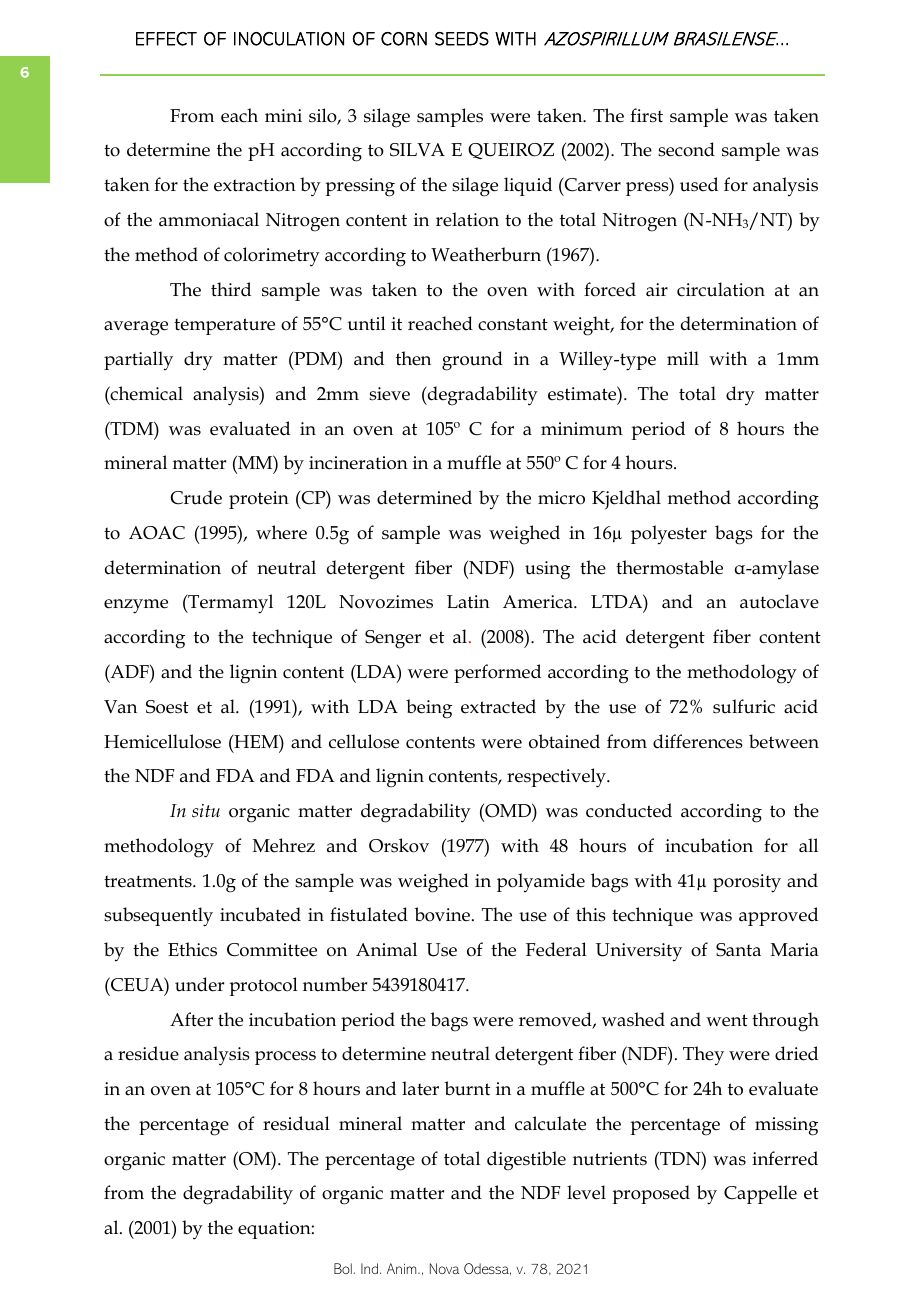 Image resolution: width=924 pixels, height=1308 pixels. I want to click on proposed, so click(651, 1194).
